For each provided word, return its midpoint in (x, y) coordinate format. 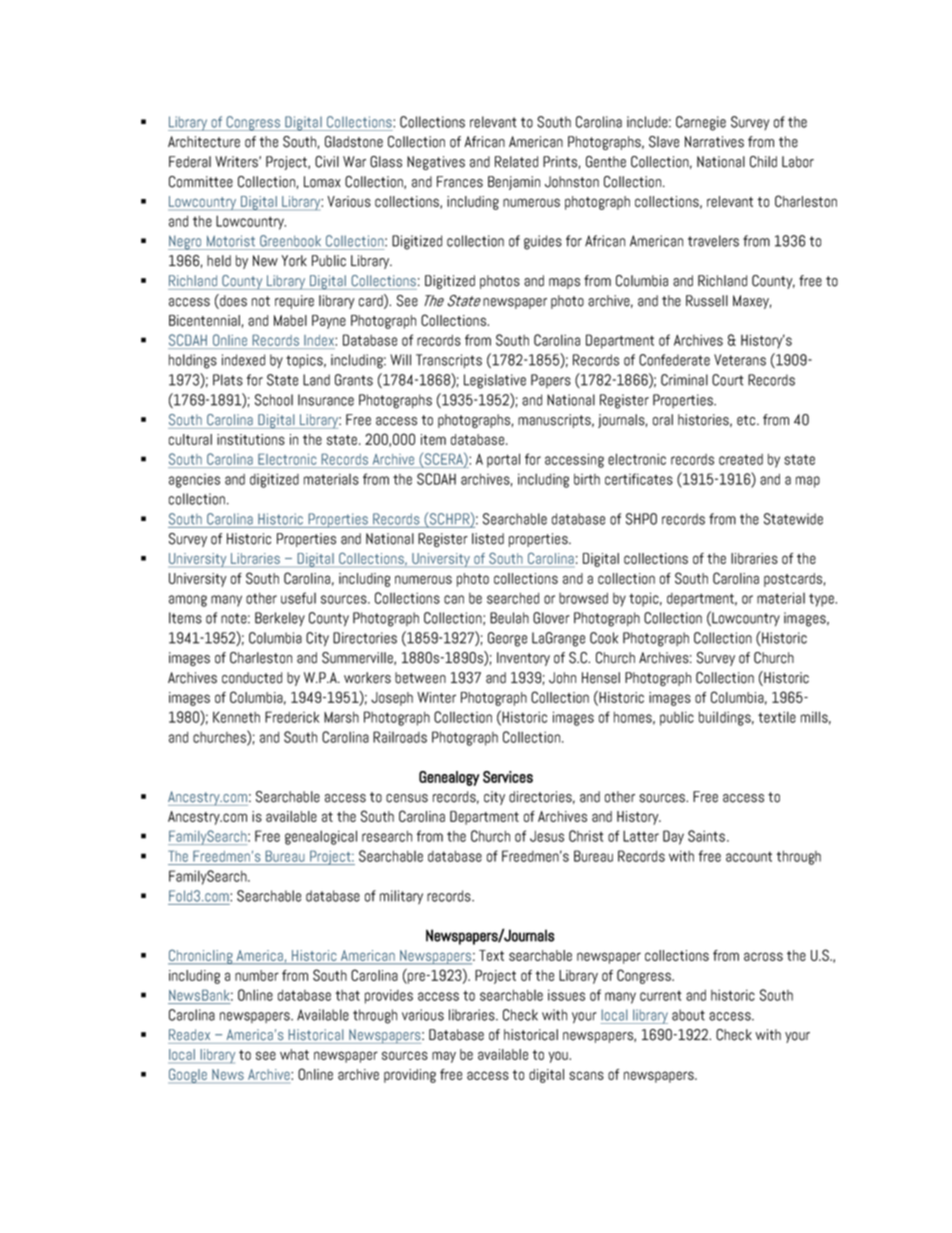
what (294, 1054)
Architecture (204, 142)
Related (516, 162)
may (444, 1057)
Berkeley (280, 619)
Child (763, 162)
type (822, 600)
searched (513, 598)
